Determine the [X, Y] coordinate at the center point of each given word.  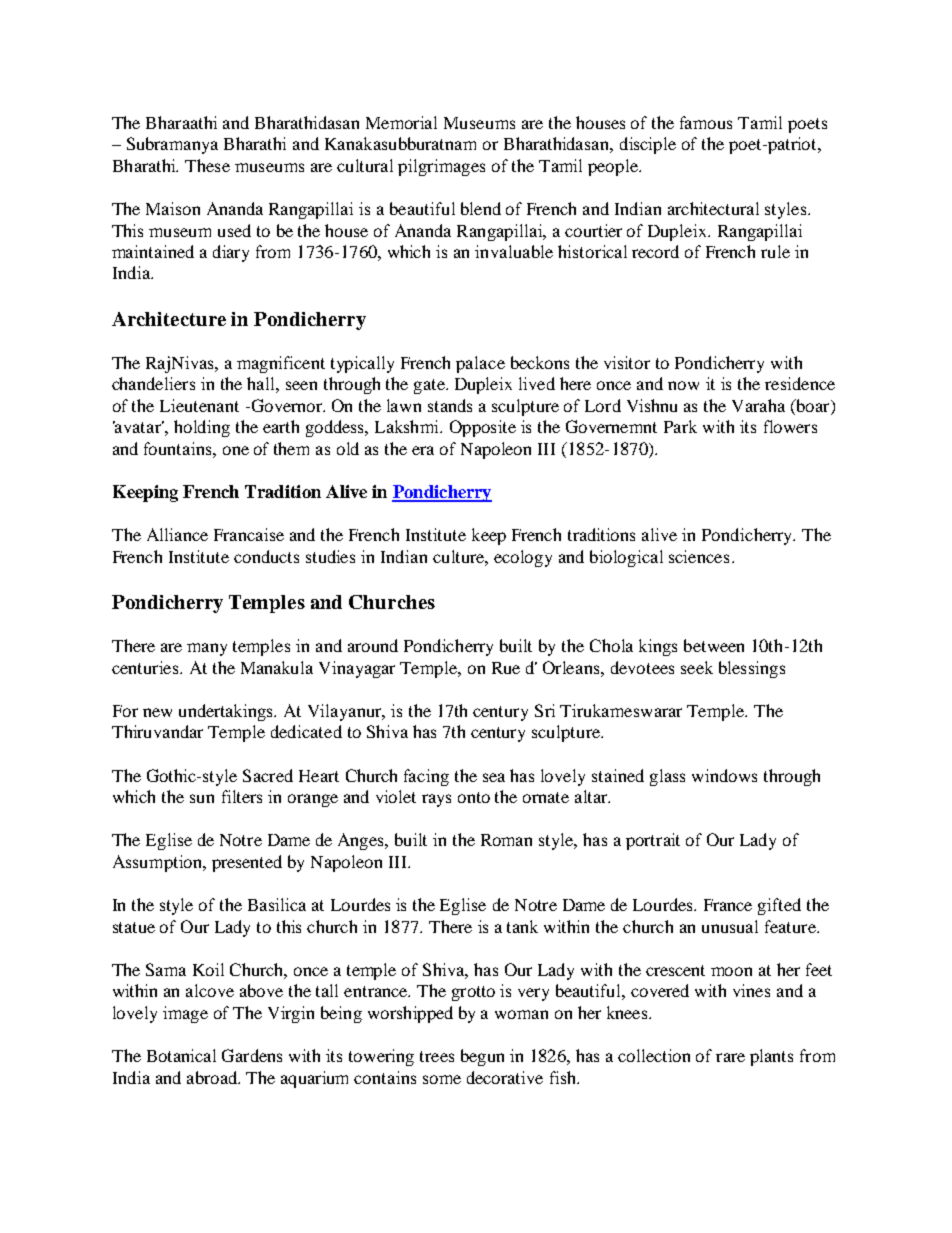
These [207, 165]
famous [706, 122]
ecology [523, 558]
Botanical [181, 1055]
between [714, 645]
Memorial [401, 122]
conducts [266, 556]
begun [482, 1057]
